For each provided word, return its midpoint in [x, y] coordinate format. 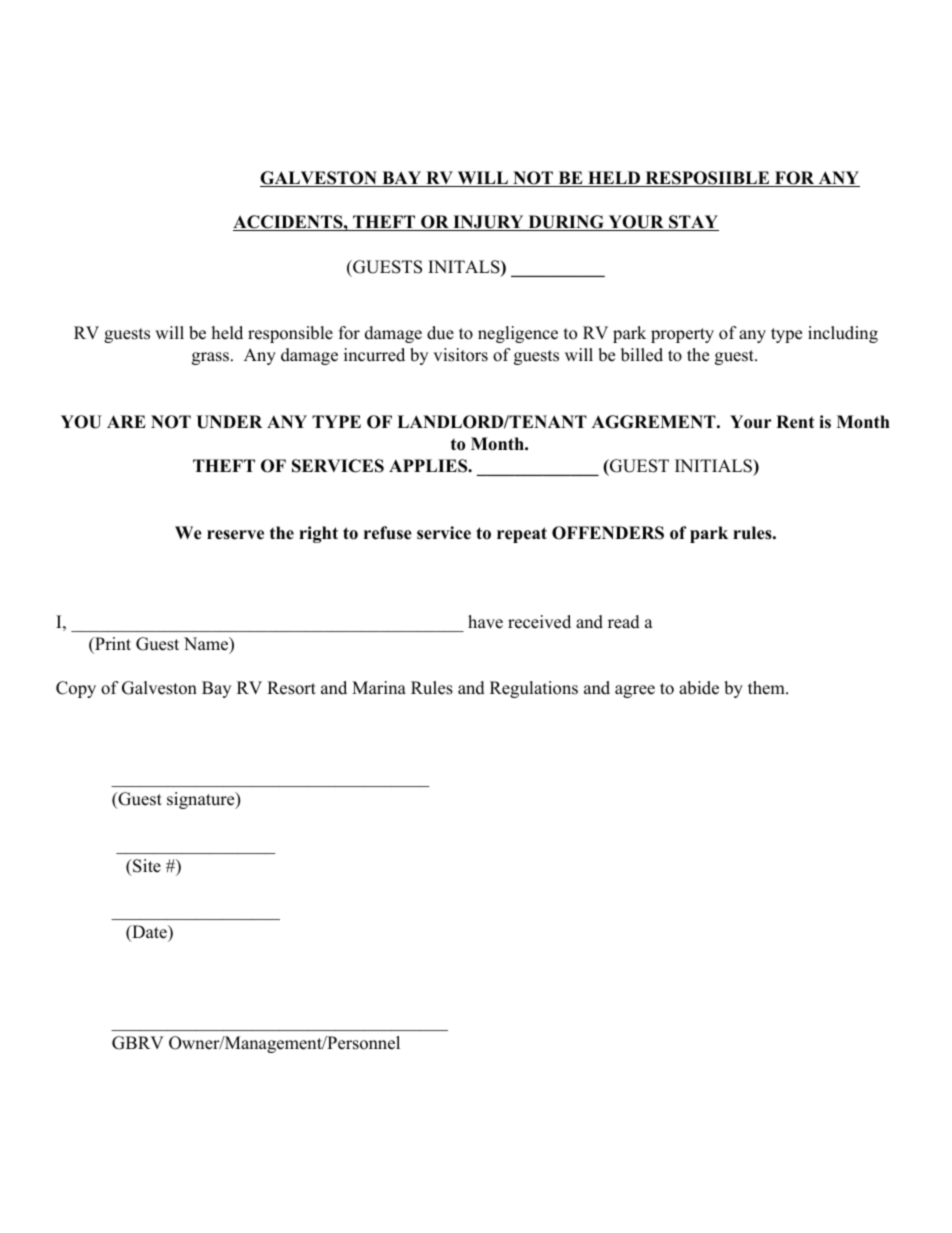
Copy [76, 689]
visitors [460, 355]
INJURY [488, 223]
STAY [693, 223]
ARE [126, 421]
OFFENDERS [608, 533]
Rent [795, 422]
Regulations [534, 689]
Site [146, 866]
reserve [235, 535]
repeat [522, 535]
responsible [290, 334]
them [767, 688]
